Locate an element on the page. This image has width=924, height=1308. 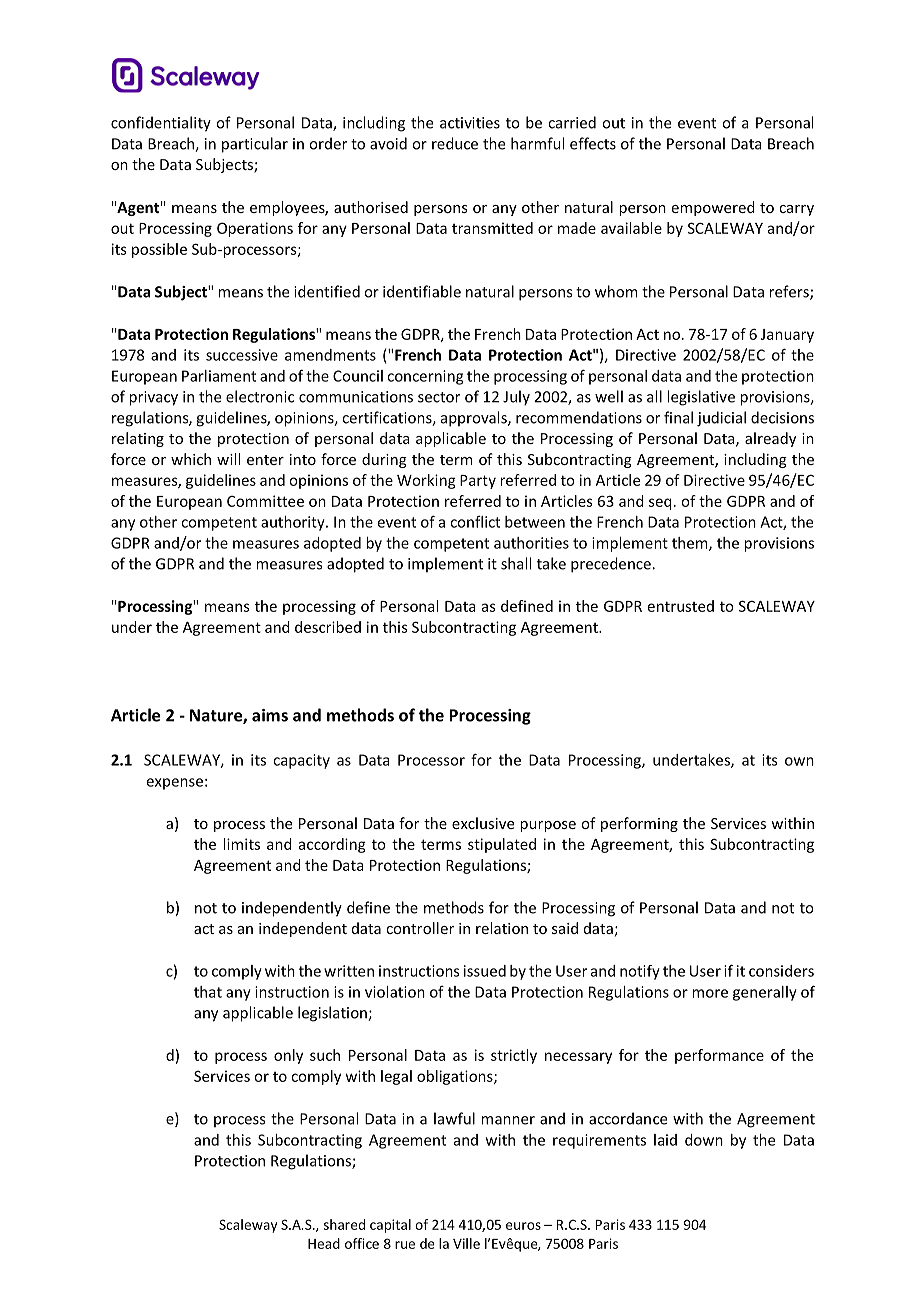
performing is located at coordinates (639, 824).
